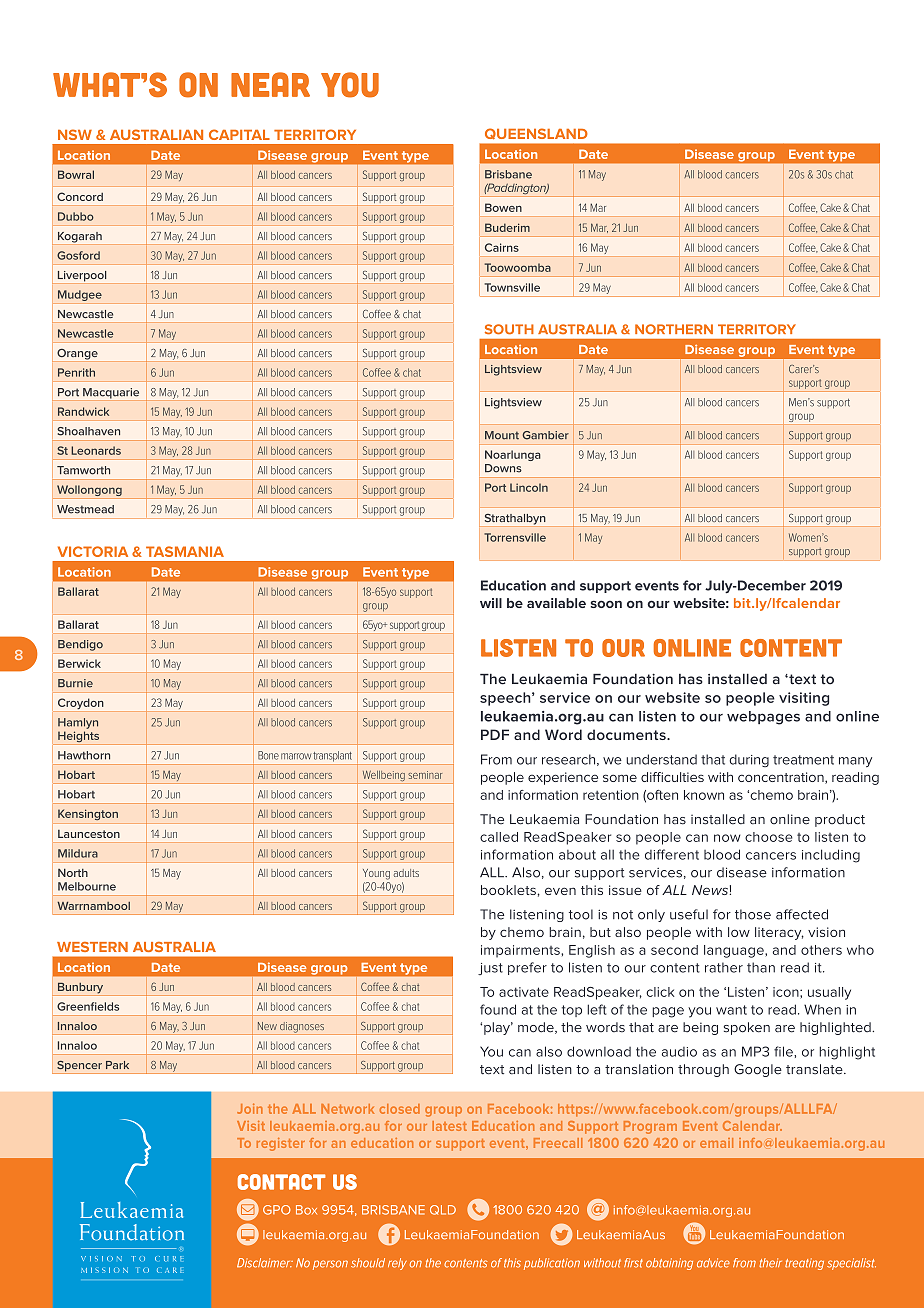 The width and height of the page is (924, 1308). I want to click on CAPITAL, so click(239, 134).
